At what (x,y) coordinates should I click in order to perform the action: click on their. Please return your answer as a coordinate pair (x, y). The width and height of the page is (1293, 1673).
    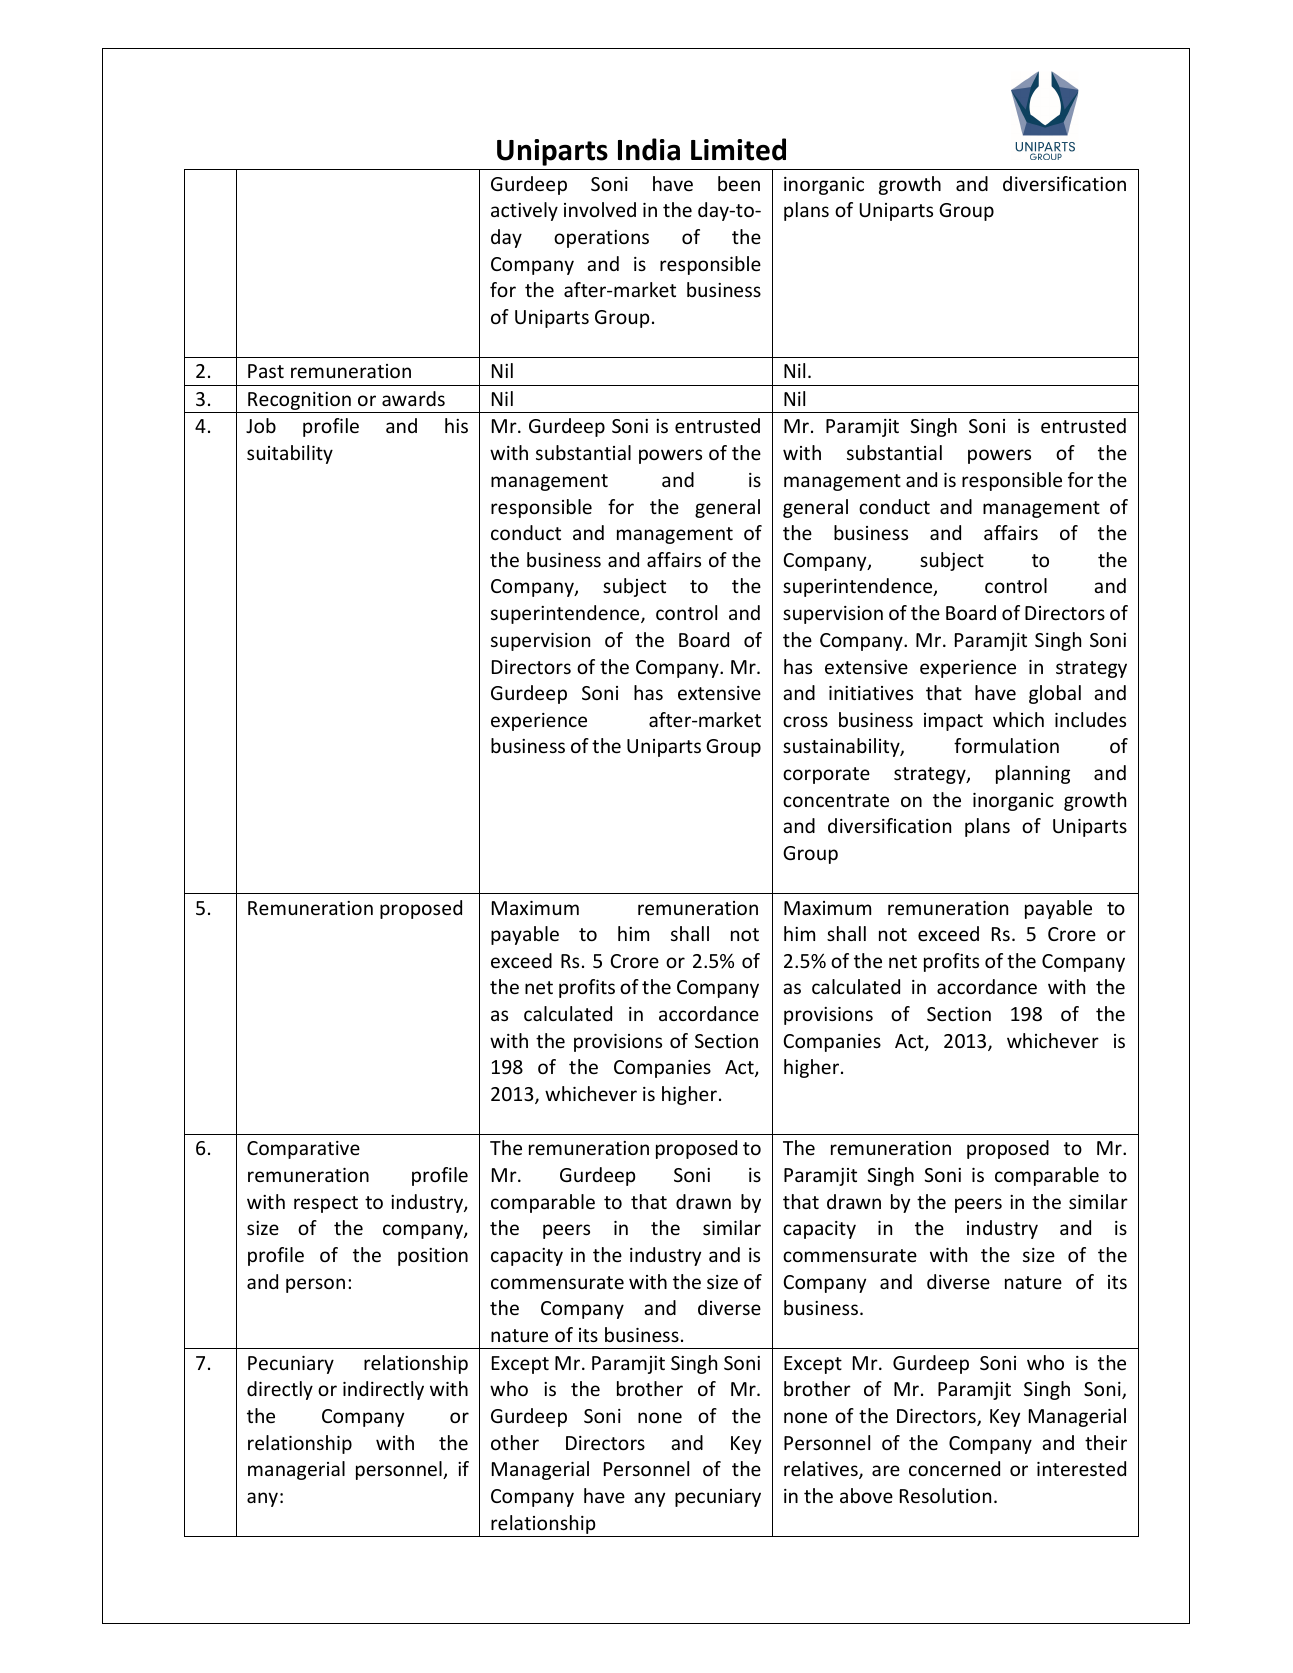
    Looking at the image, I should click on (1106, 1442).
